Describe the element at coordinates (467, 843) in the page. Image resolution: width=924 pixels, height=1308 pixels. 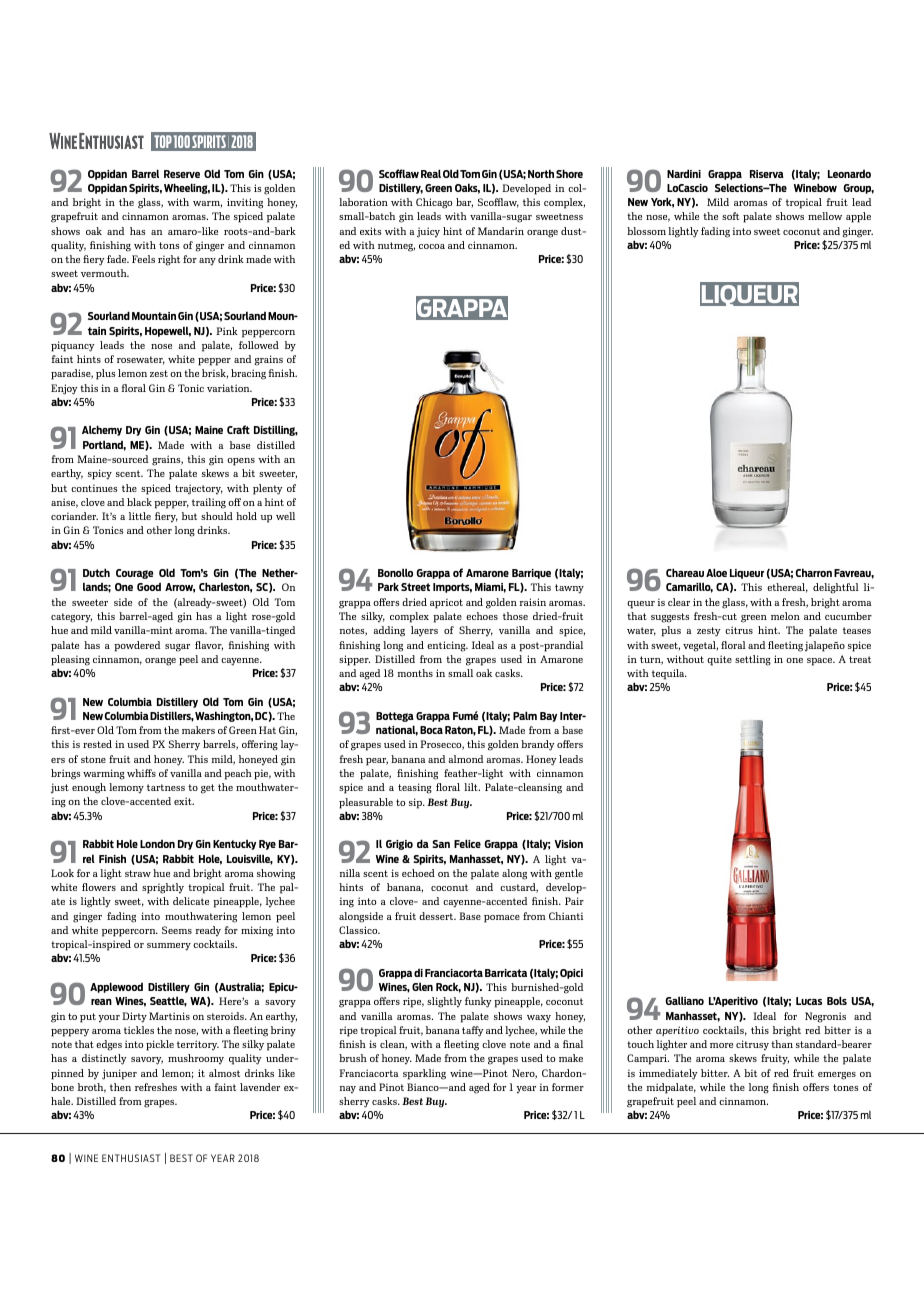
I see `Felice` at that location.
